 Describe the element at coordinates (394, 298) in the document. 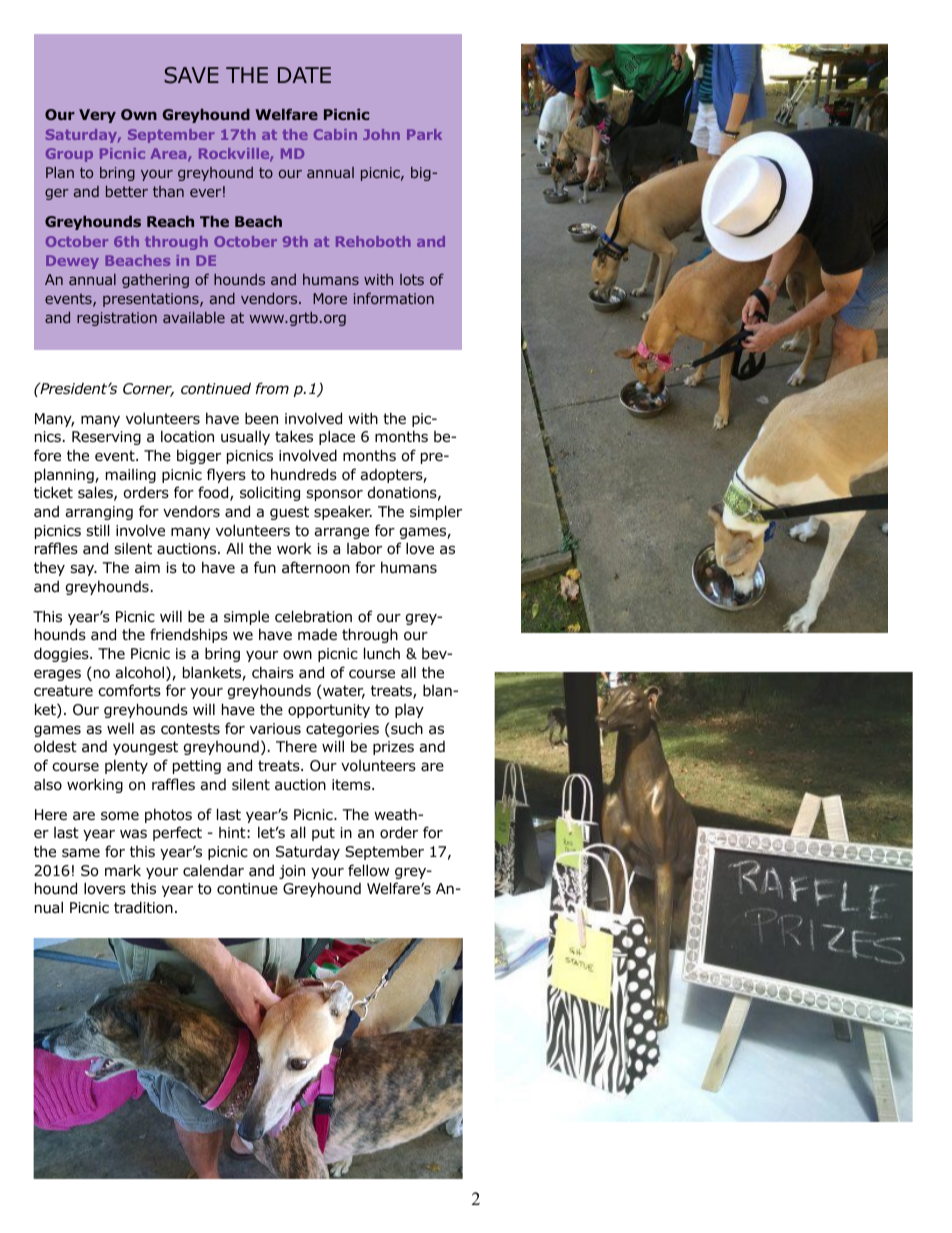

I see `information` at that location.
